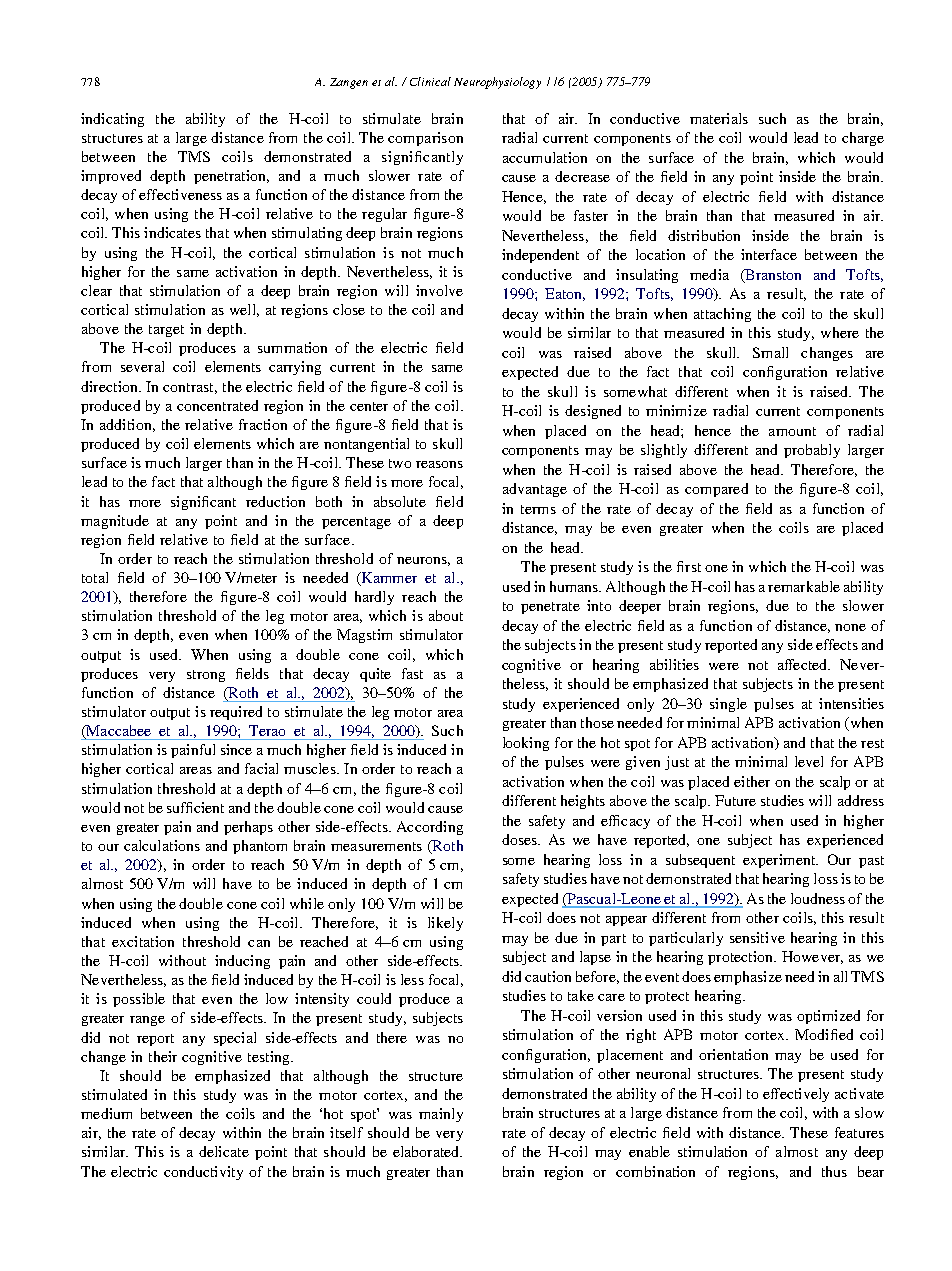 The width and height of the document is (952, 1271). What do you see at coordinates (439, 290) in the document?
I see `involve` at bounding box center [439, 290].
